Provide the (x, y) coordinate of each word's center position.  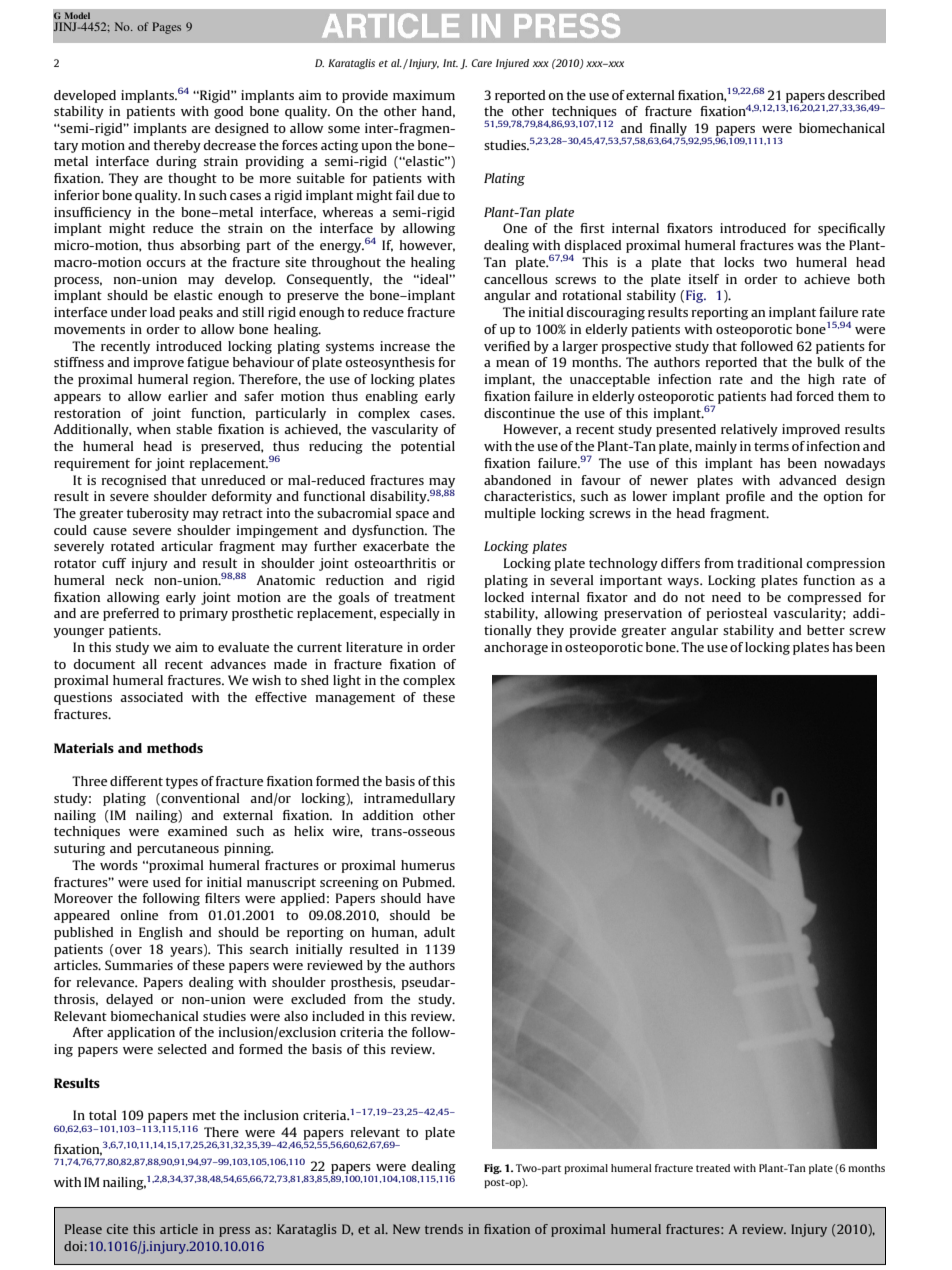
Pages (166, 28)
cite (117, 1229)
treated (713, 1168)
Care (481, 63)
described (856, 95)
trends (444, 1229)
